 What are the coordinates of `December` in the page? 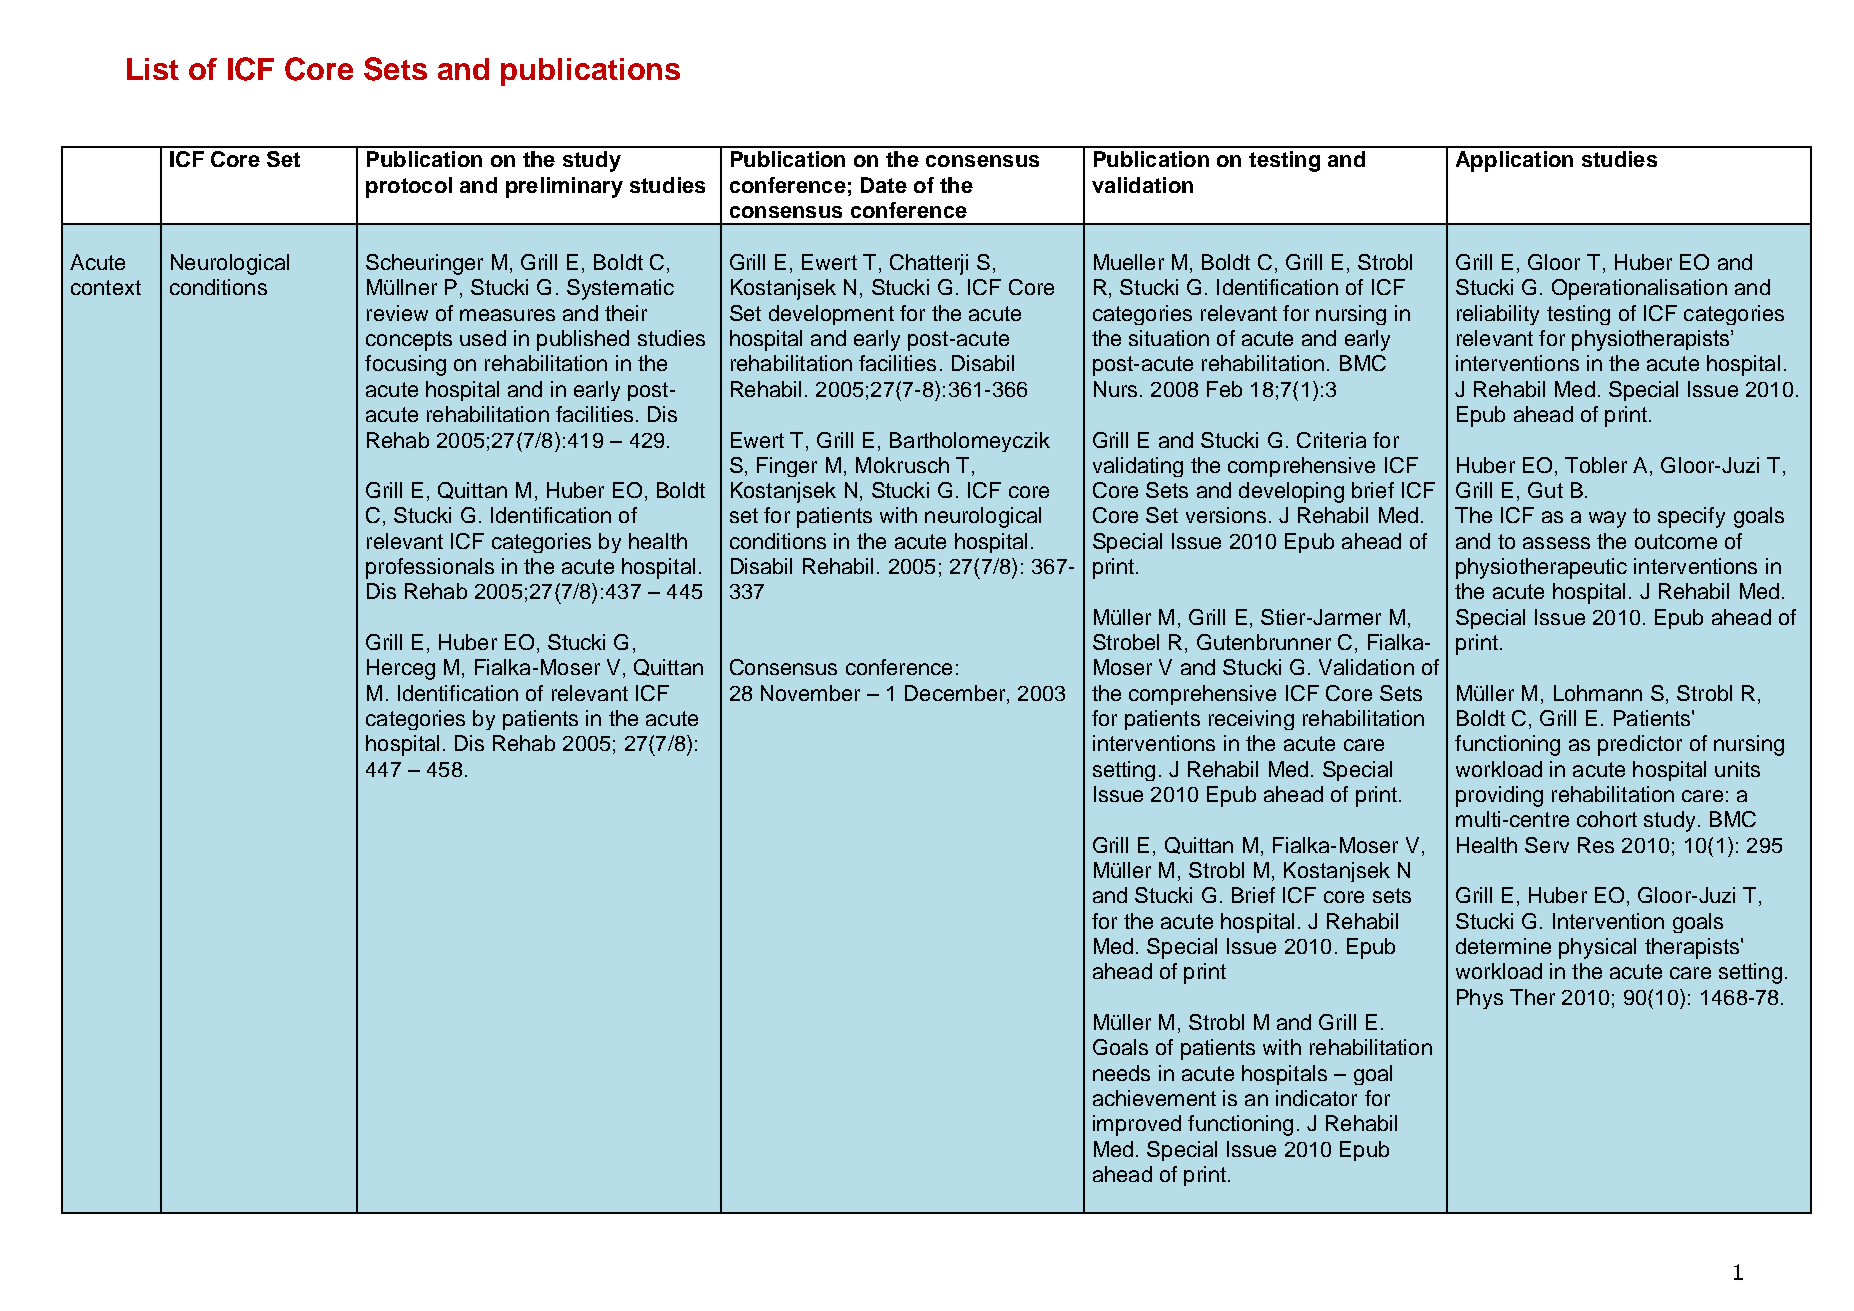 It's located at (956, 693).
